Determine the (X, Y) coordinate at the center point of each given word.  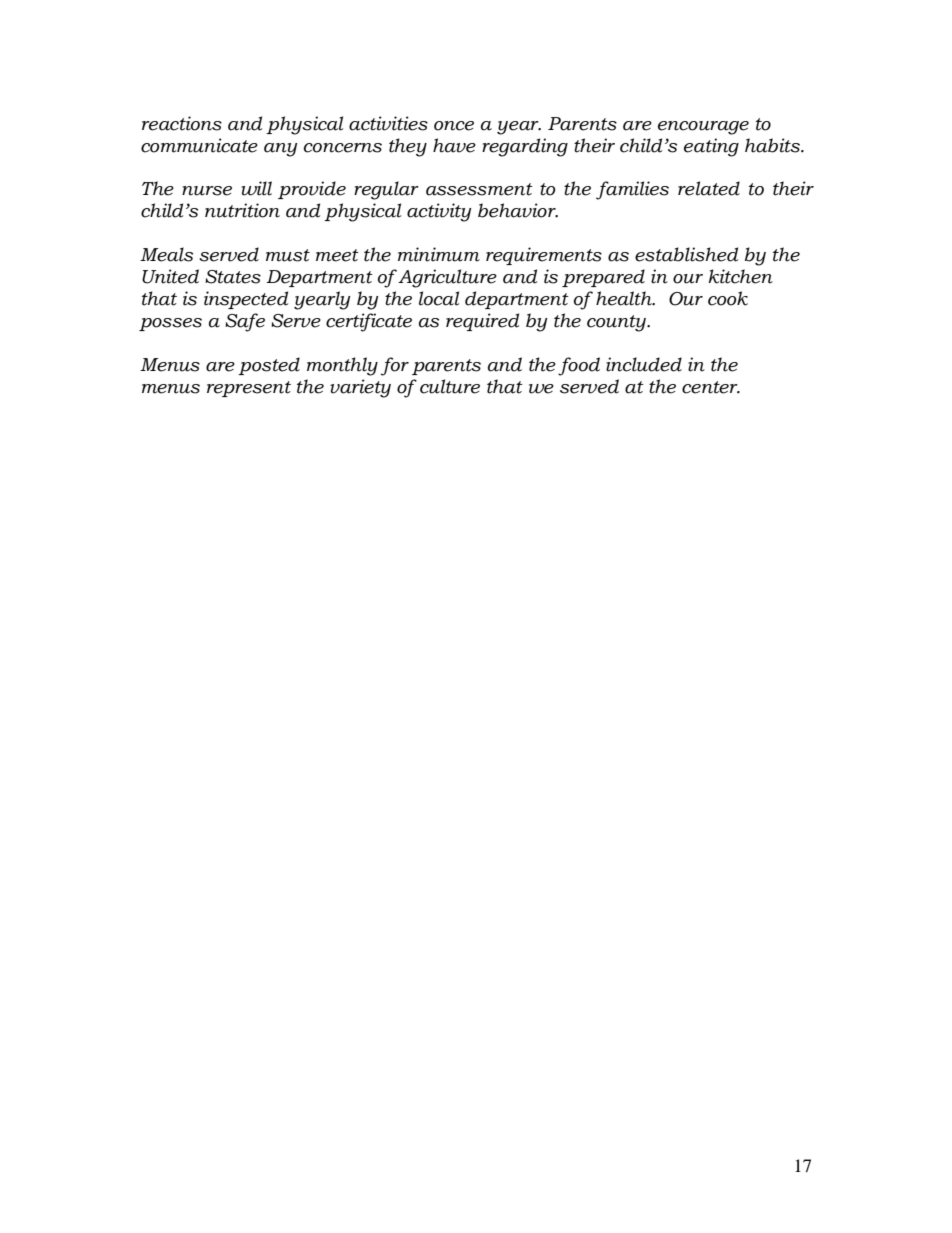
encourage (703, 128)
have (454, 145)
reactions (182, 123)
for (395, 366)
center (711, 387)
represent (249, 389)
